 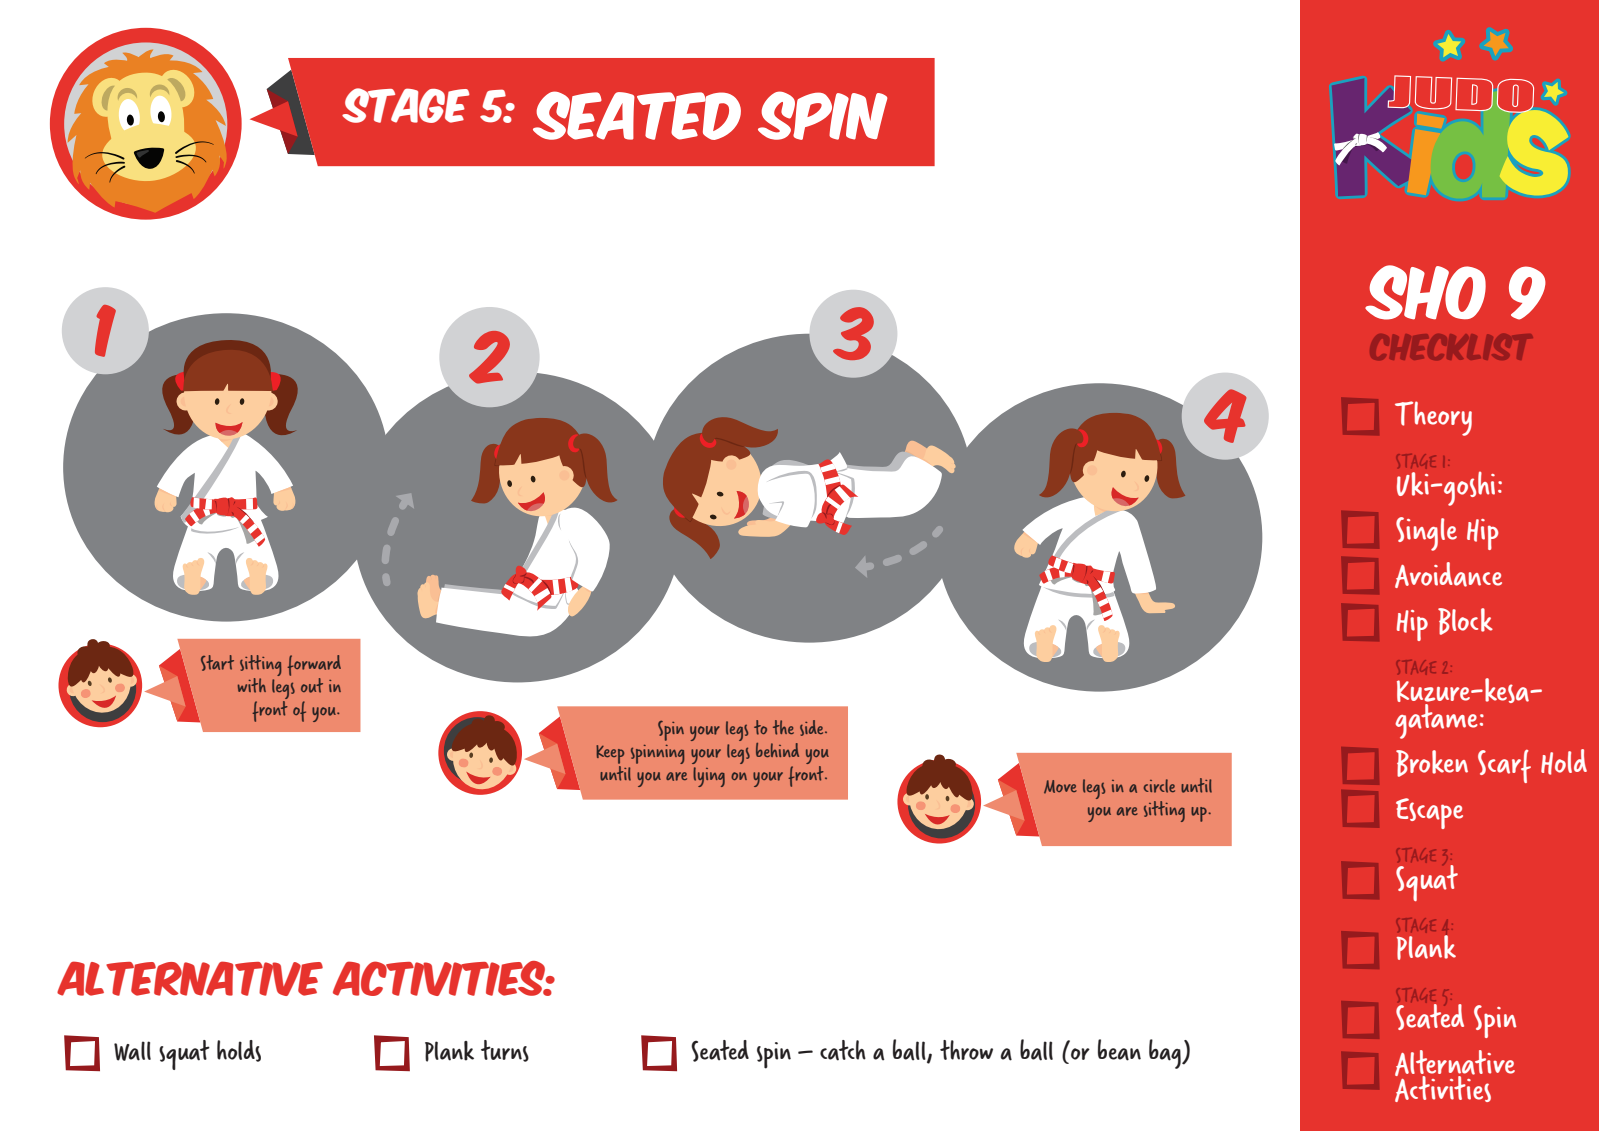 What do you see at coordinates (1429, 813) in the screenshot?
I see `Escape` at bounding box center [1429, 813].
